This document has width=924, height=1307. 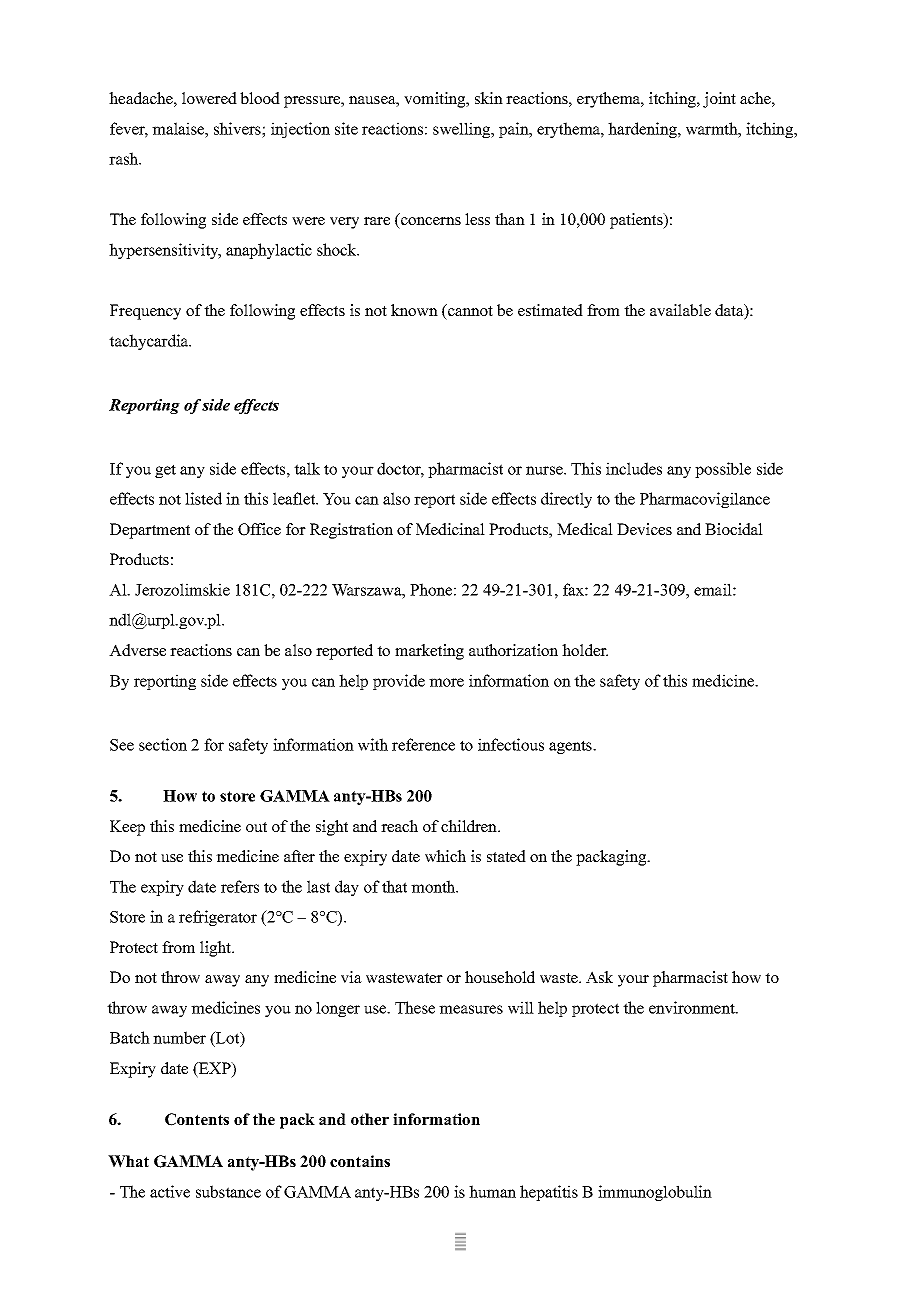 I want to click on immunoglobulin, so click(x=655, y=1193).
